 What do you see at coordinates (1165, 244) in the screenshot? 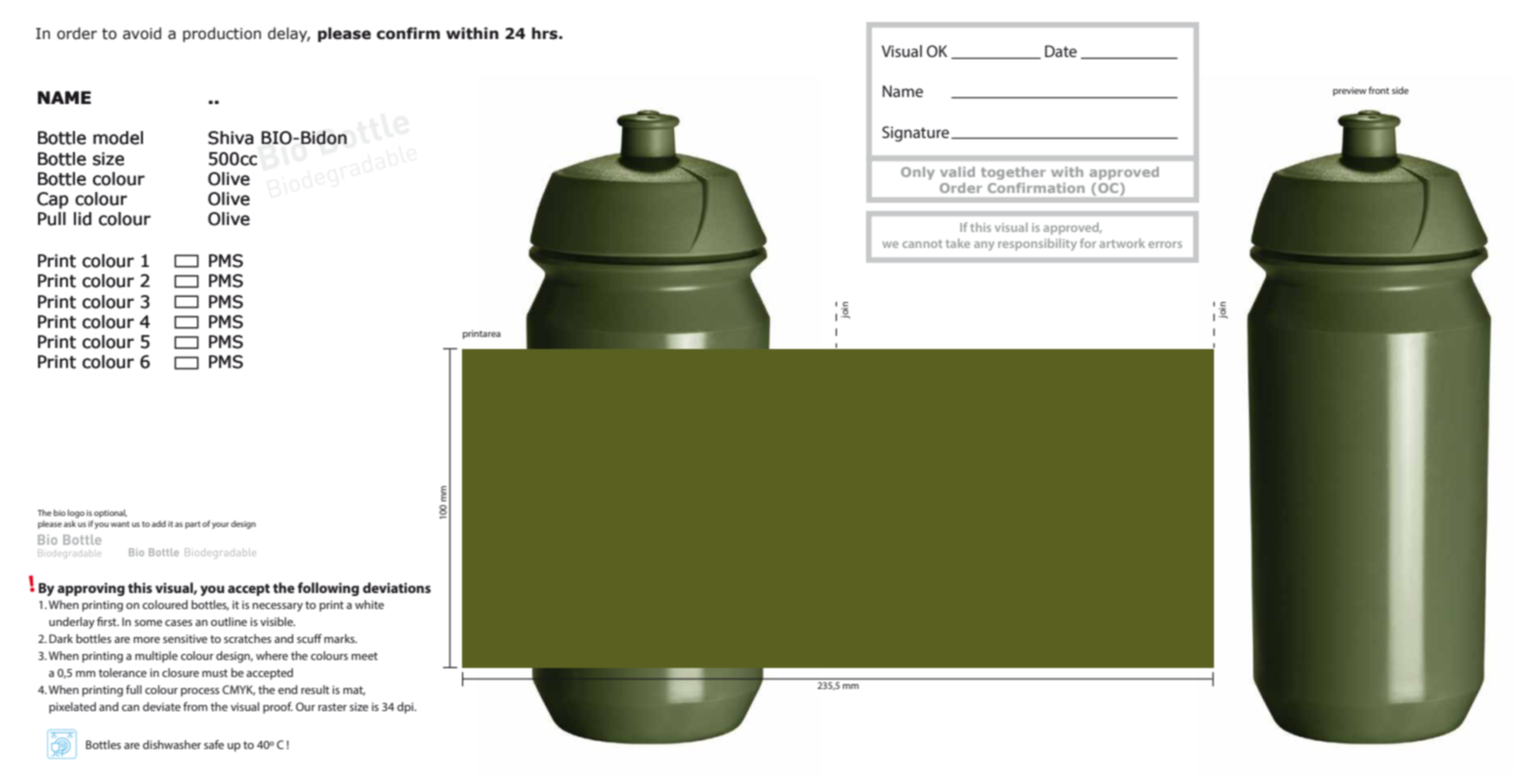
I see `errors` at bounding box center [1165, 244].
